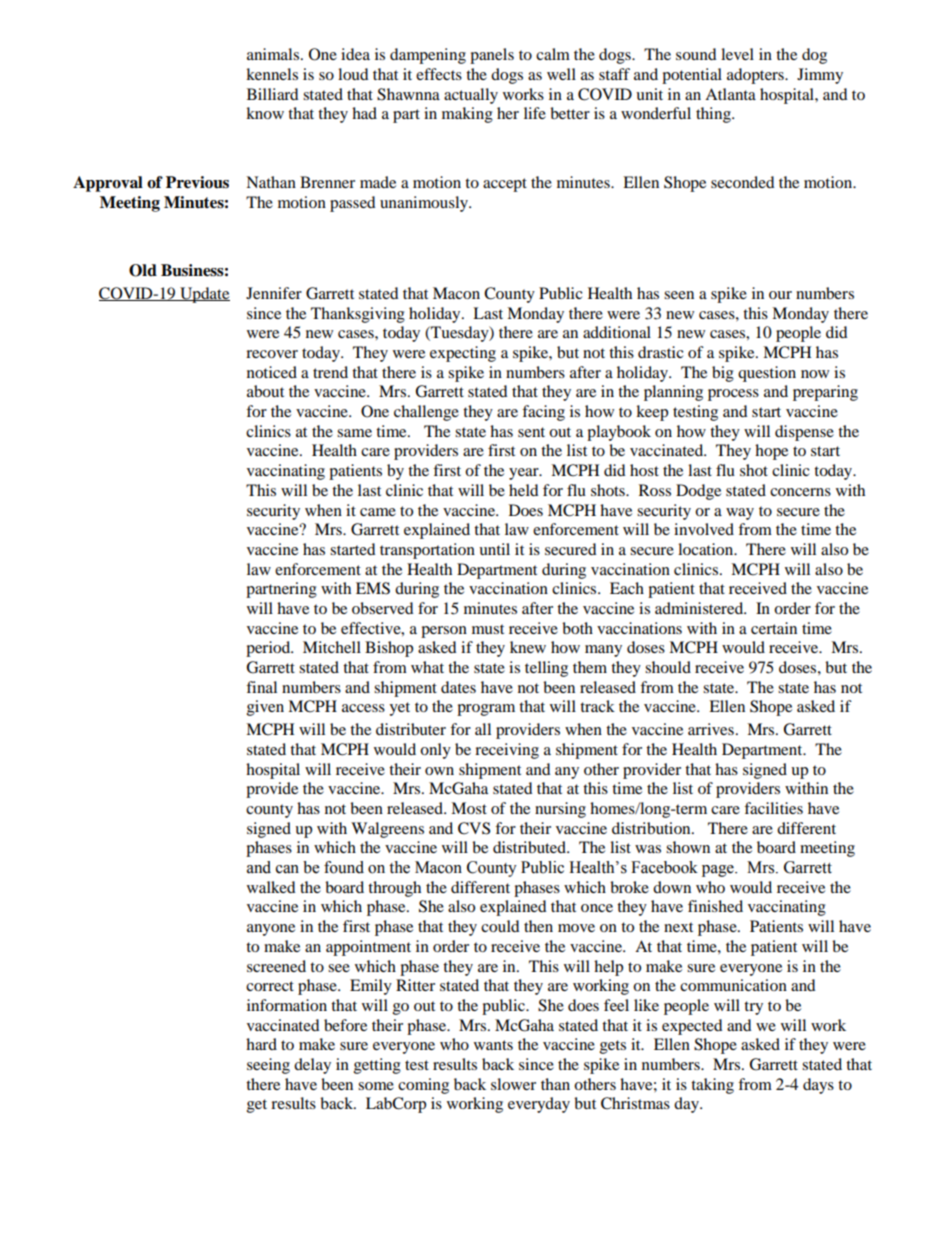 This document has height=1233, width=952. Describe the element at coordinates (723, 374) in the document. I see `big` at that location.
